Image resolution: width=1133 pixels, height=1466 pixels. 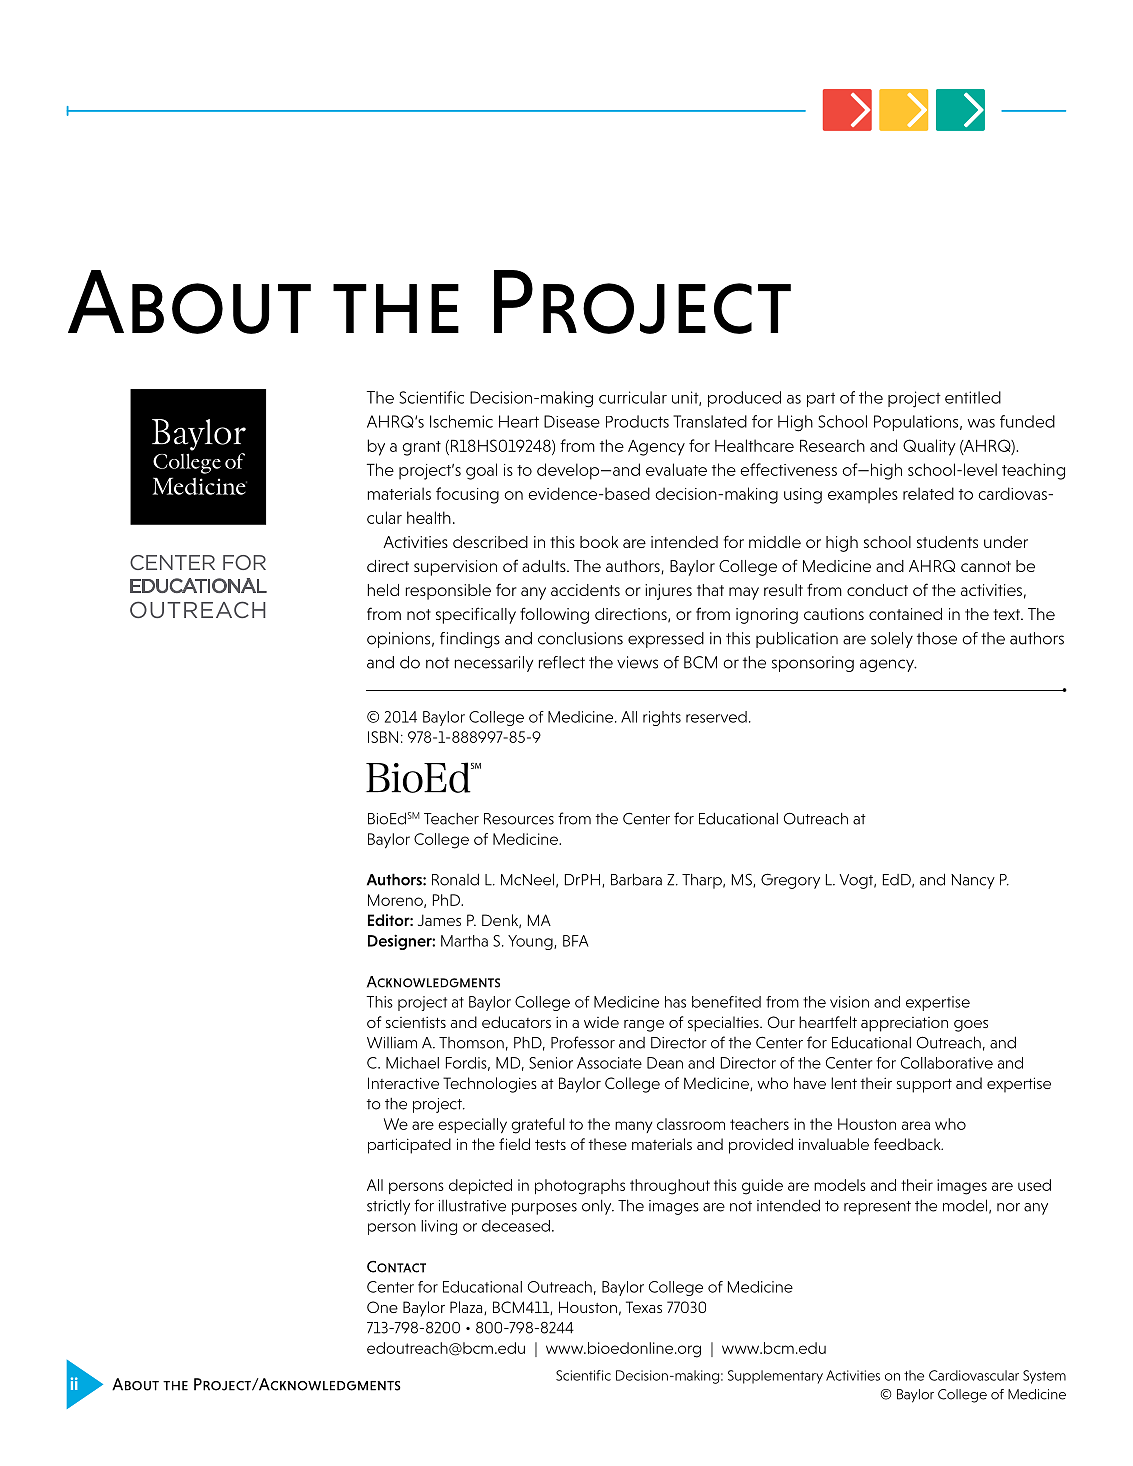 I want to click on Nancy, so click(x=973, y=881).
